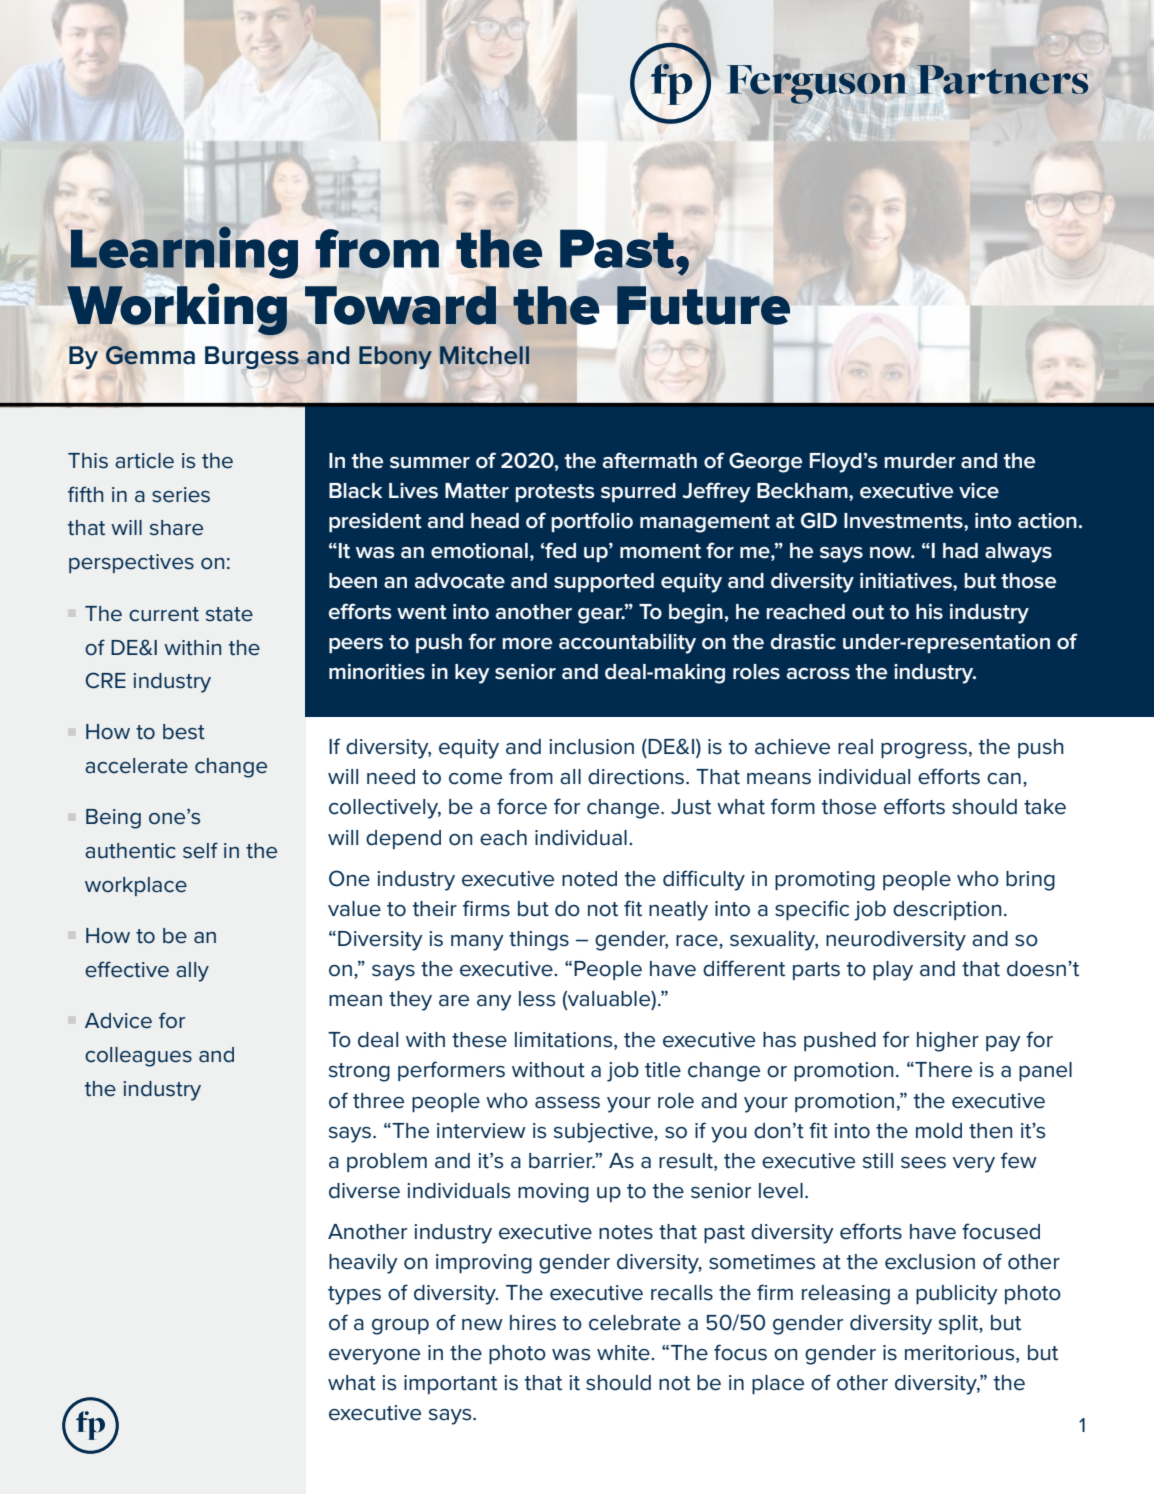  I want to click on Learning, so click(184, 252).
